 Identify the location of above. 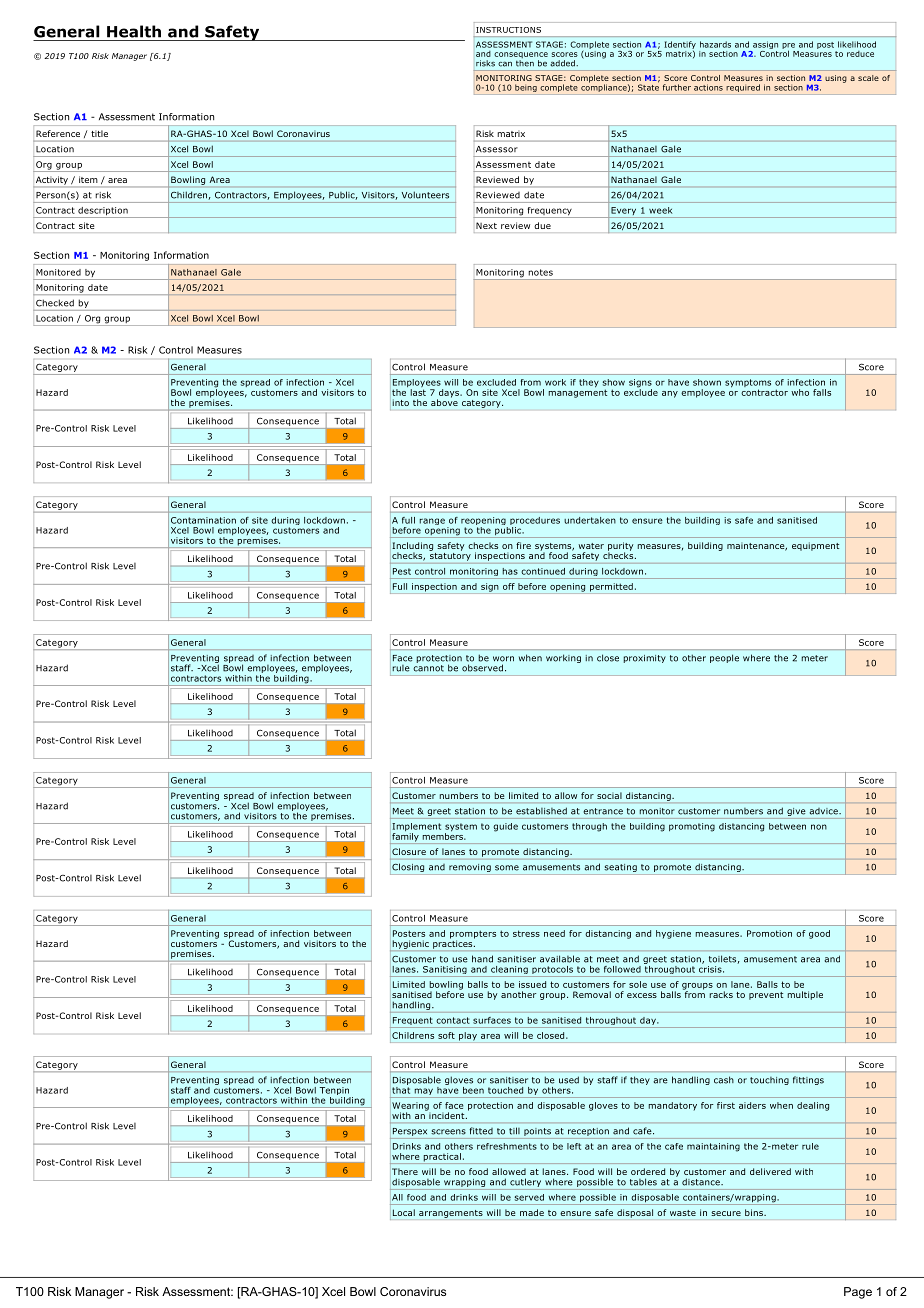
(444, 401).
